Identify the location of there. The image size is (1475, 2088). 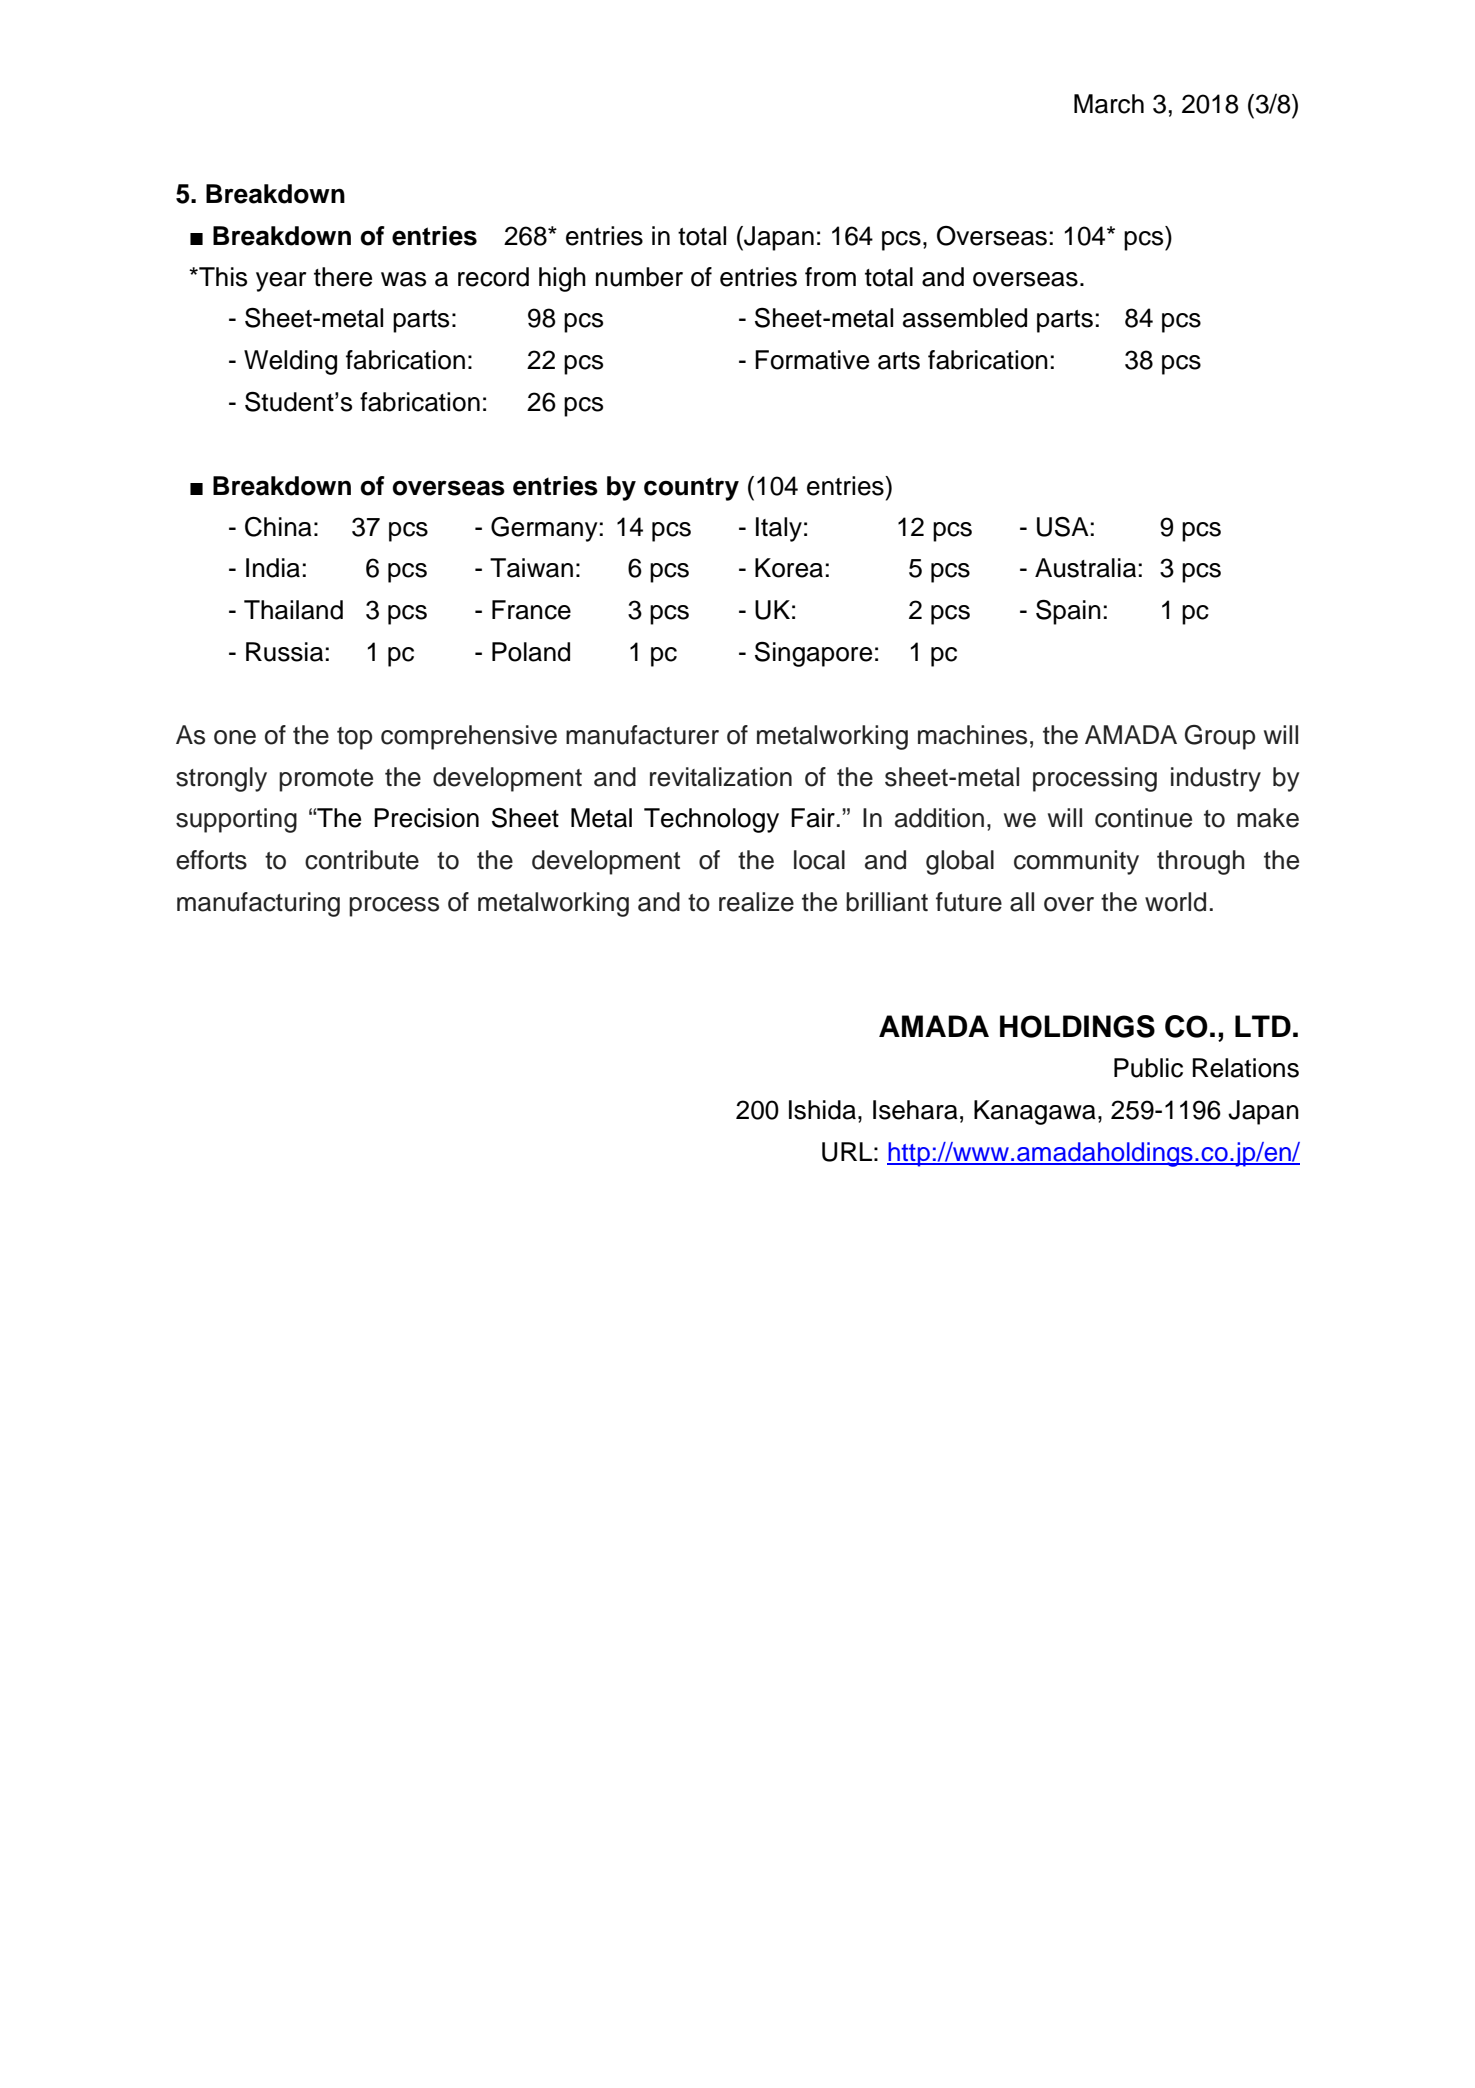
(343, 277).
